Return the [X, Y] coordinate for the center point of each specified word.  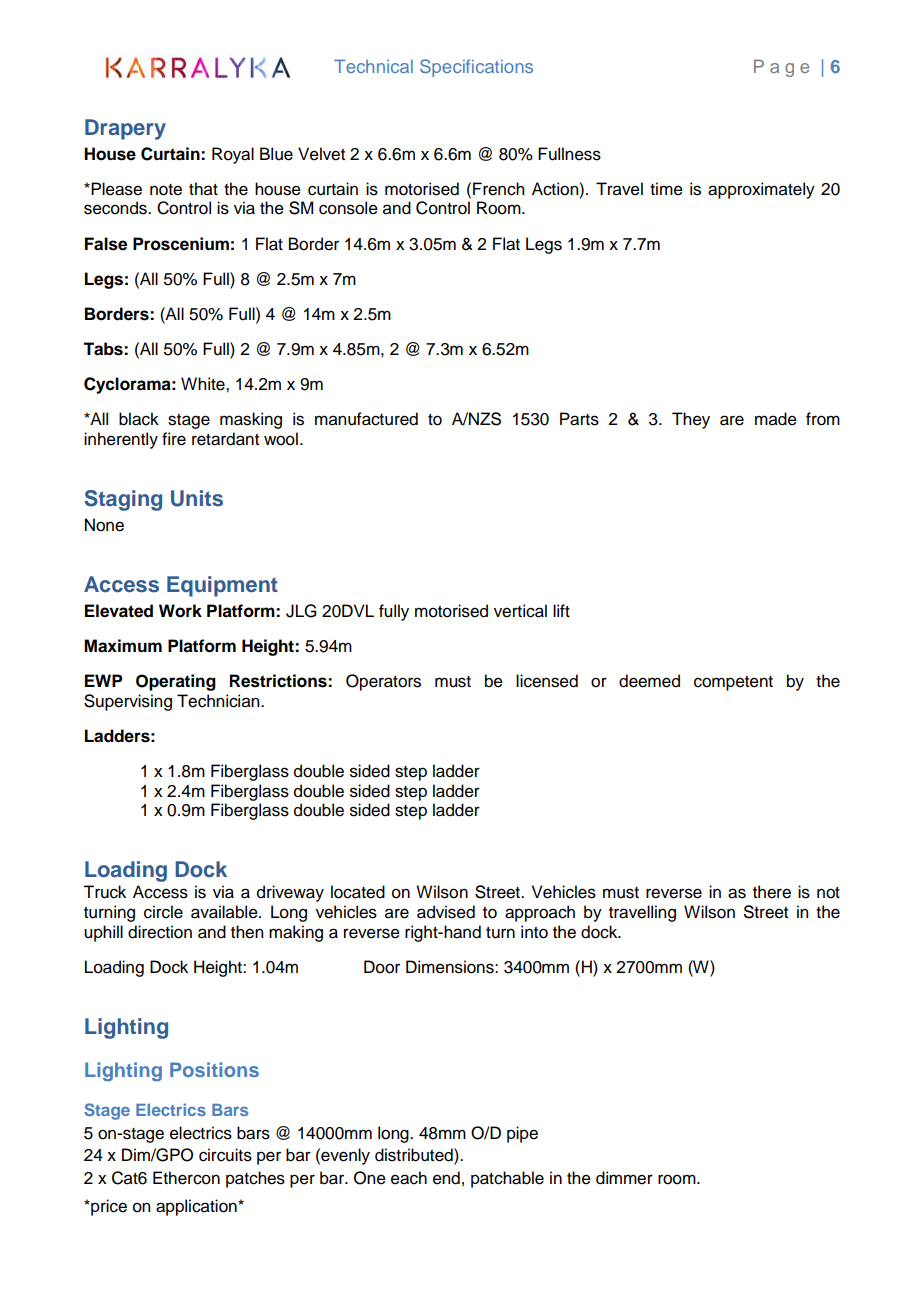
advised [446, 912]
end [446, 1178]
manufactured [366, 419]
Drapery [125, 129]
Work [180, 611]
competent [733, 683]
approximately [761, 190]
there [772, 892]
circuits [225, 1155]
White [204, 384]
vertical [520, 611]
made [776, 419]
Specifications [476, 68]
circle [163, 912]
